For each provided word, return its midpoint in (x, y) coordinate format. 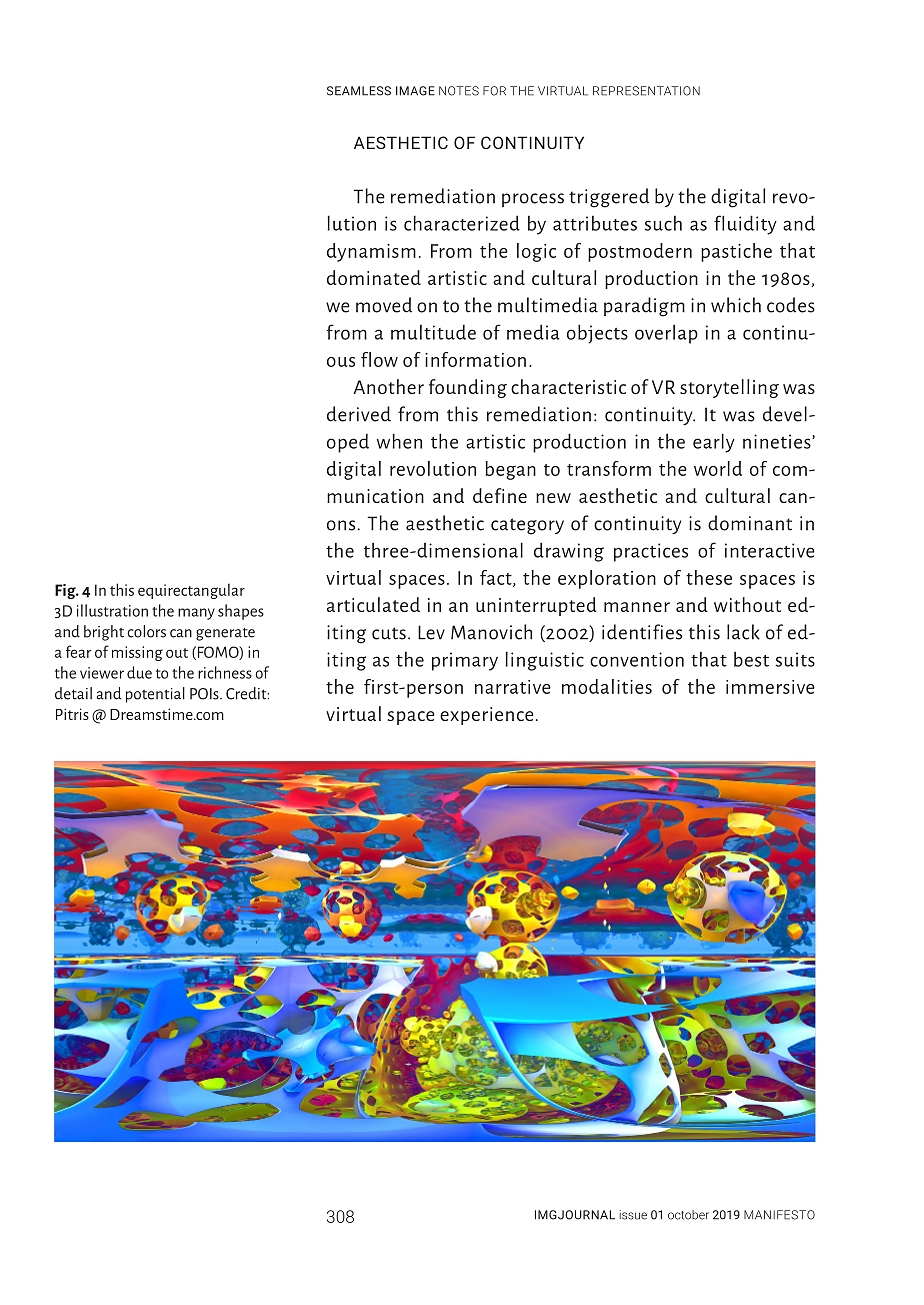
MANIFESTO (779, 1215)
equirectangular (191, 591)
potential (155, 695)
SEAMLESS (359, 91)
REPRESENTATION (646, 91)
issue (633, 1215)
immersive (770, 687)
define (500, 495)
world (718, 468)
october (688, 1215)
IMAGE (415, 91)
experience (487, 716)
